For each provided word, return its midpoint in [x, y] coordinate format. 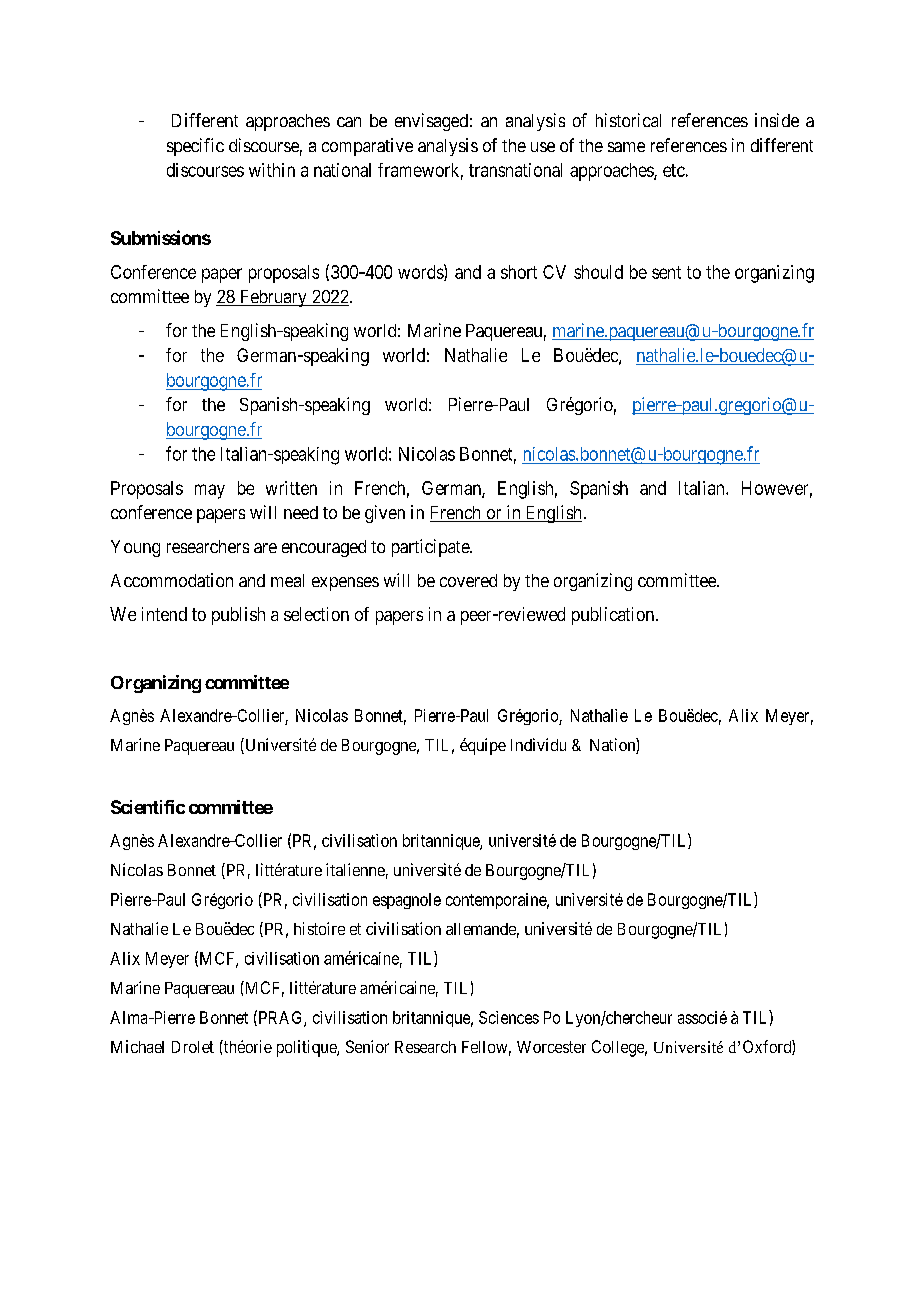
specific [195, 147]
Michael [137, 1046]
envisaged [431, 122]
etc [674, 170]
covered [468, 580]
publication [614, 616]
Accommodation [172, 580]
